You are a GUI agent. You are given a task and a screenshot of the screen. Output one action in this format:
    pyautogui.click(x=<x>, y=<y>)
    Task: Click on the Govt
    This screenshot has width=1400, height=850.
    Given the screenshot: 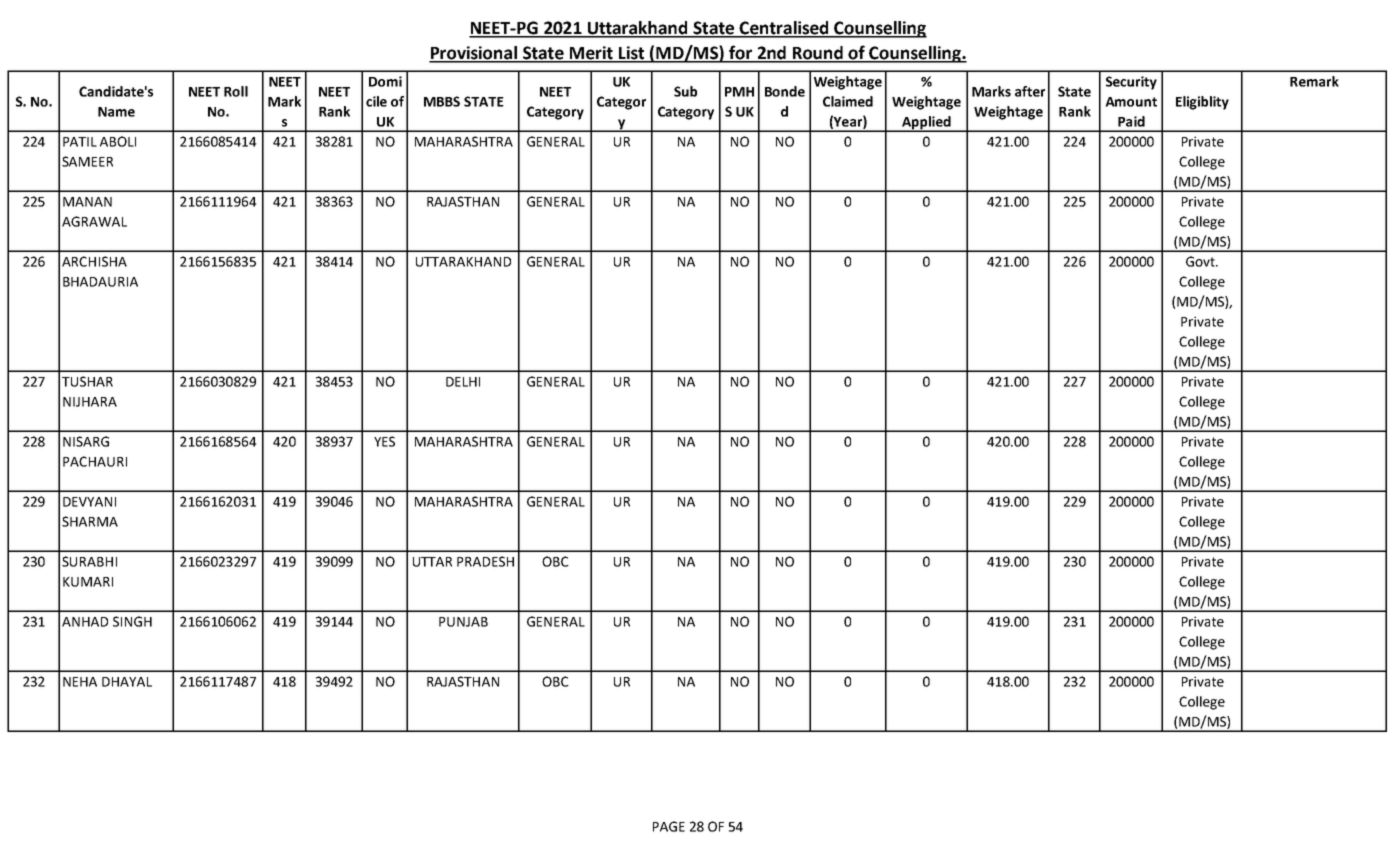 What is the action you would take?
    pyautogui.click(x=1201, y=261)
